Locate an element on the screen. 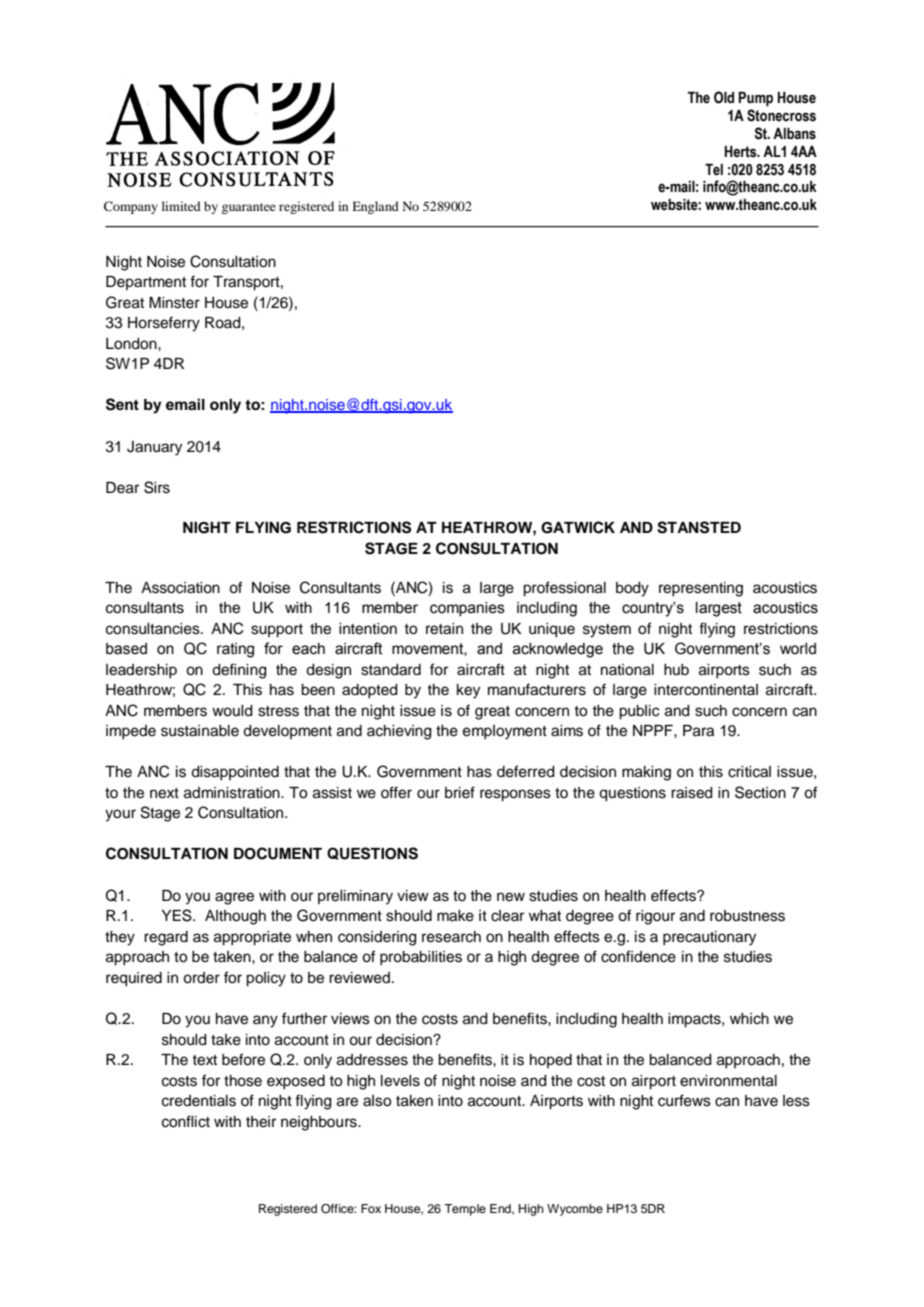  brief is located at coordinates (460, 792).
